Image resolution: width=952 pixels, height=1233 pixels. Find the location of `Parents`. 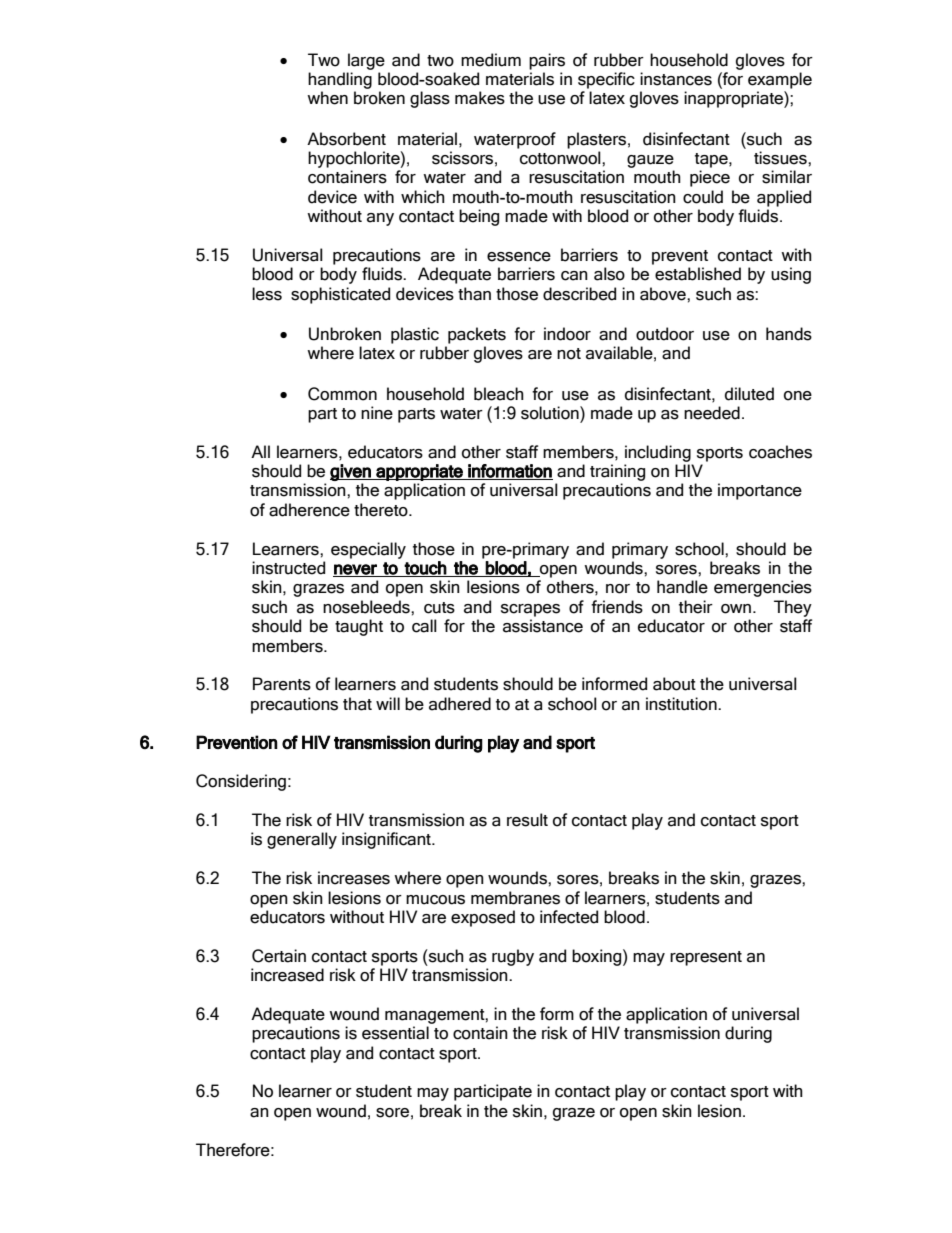

Parents is located at coordinates (282, 684).
